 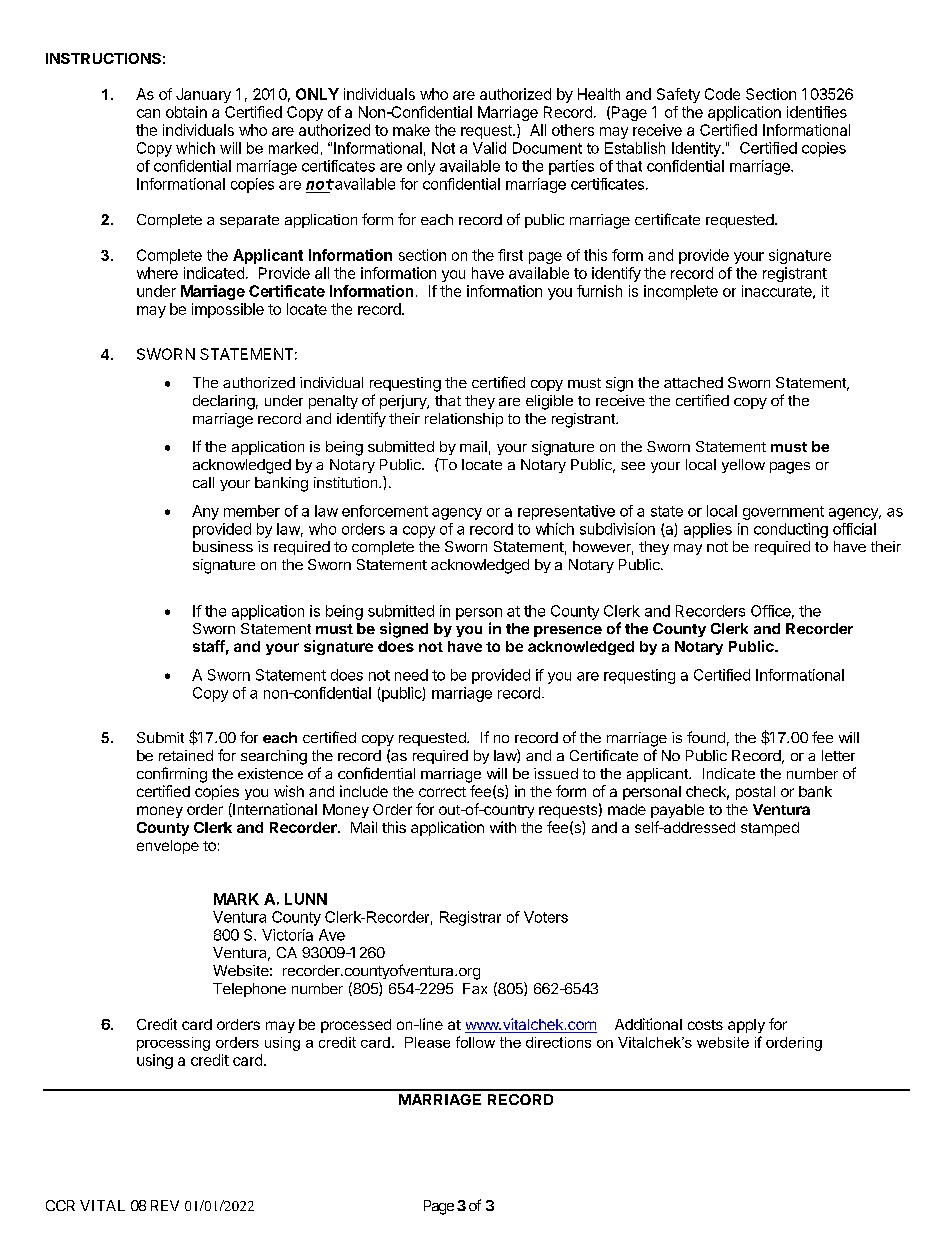 I want to click on government, so click(x=783, y=513).
